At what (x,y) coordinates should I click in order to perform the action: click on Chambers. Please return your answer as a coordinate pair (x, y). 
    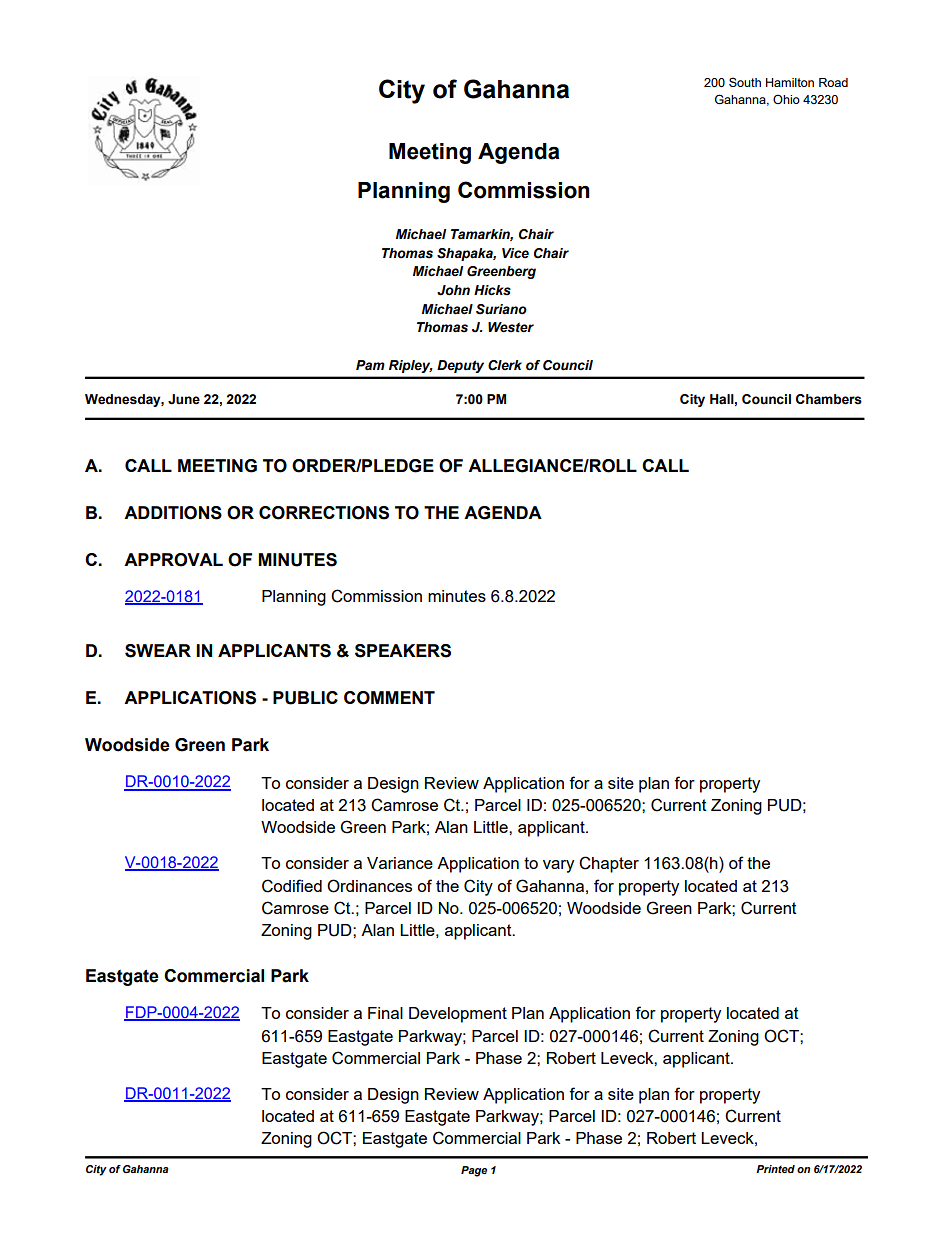
    Looking at the image, I should click on (829, 399).
